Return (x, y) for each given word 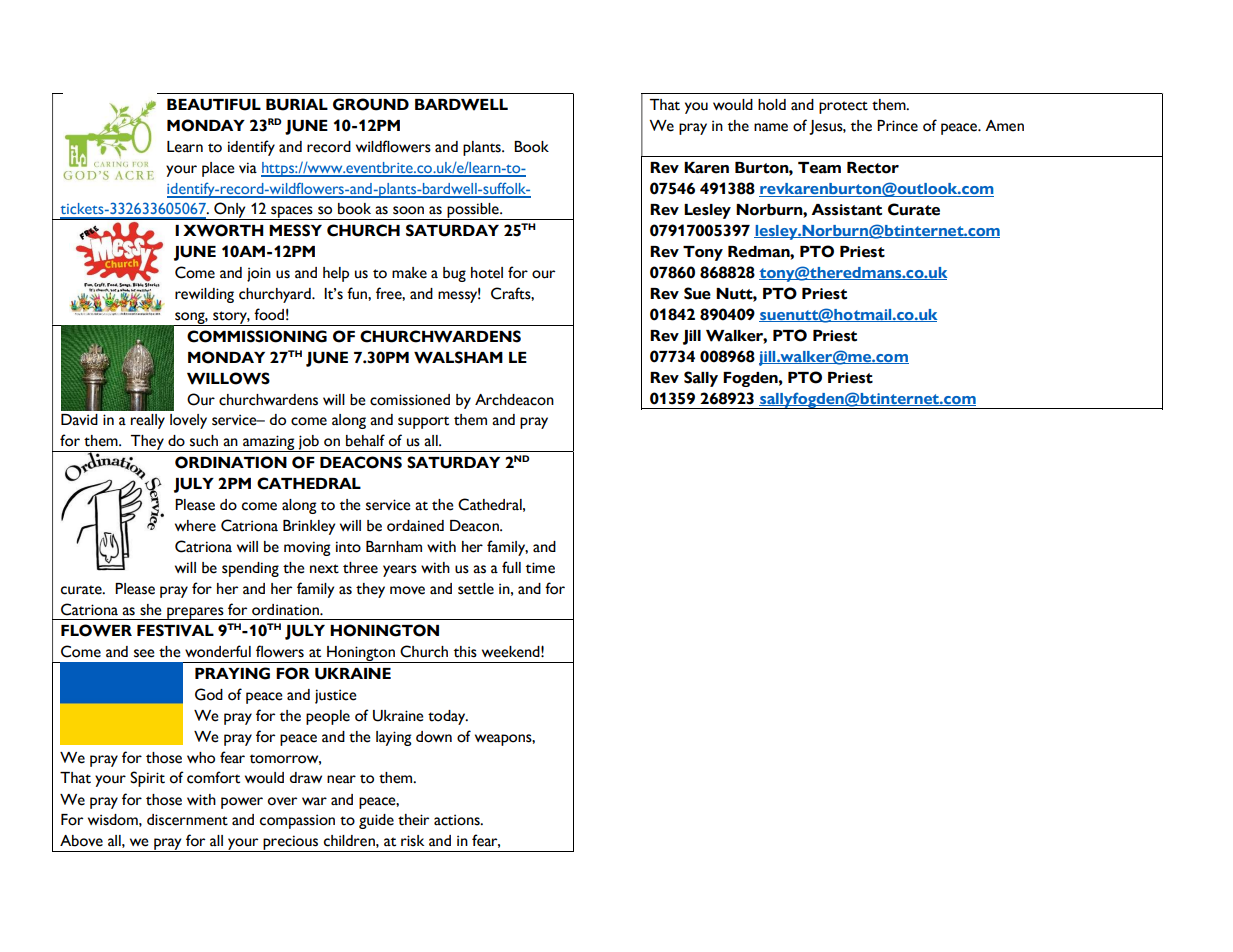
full (511, 567)
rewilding (204, 295)
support (423, 422)
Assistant (846, 210)
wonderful (218, 651)
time (540, 568)
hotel (487, 273)
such (204, 441)
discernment (187, 820)
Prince (897, 126)
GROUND (371, 104)
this (465, 652)
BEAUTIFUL (214, 105)
